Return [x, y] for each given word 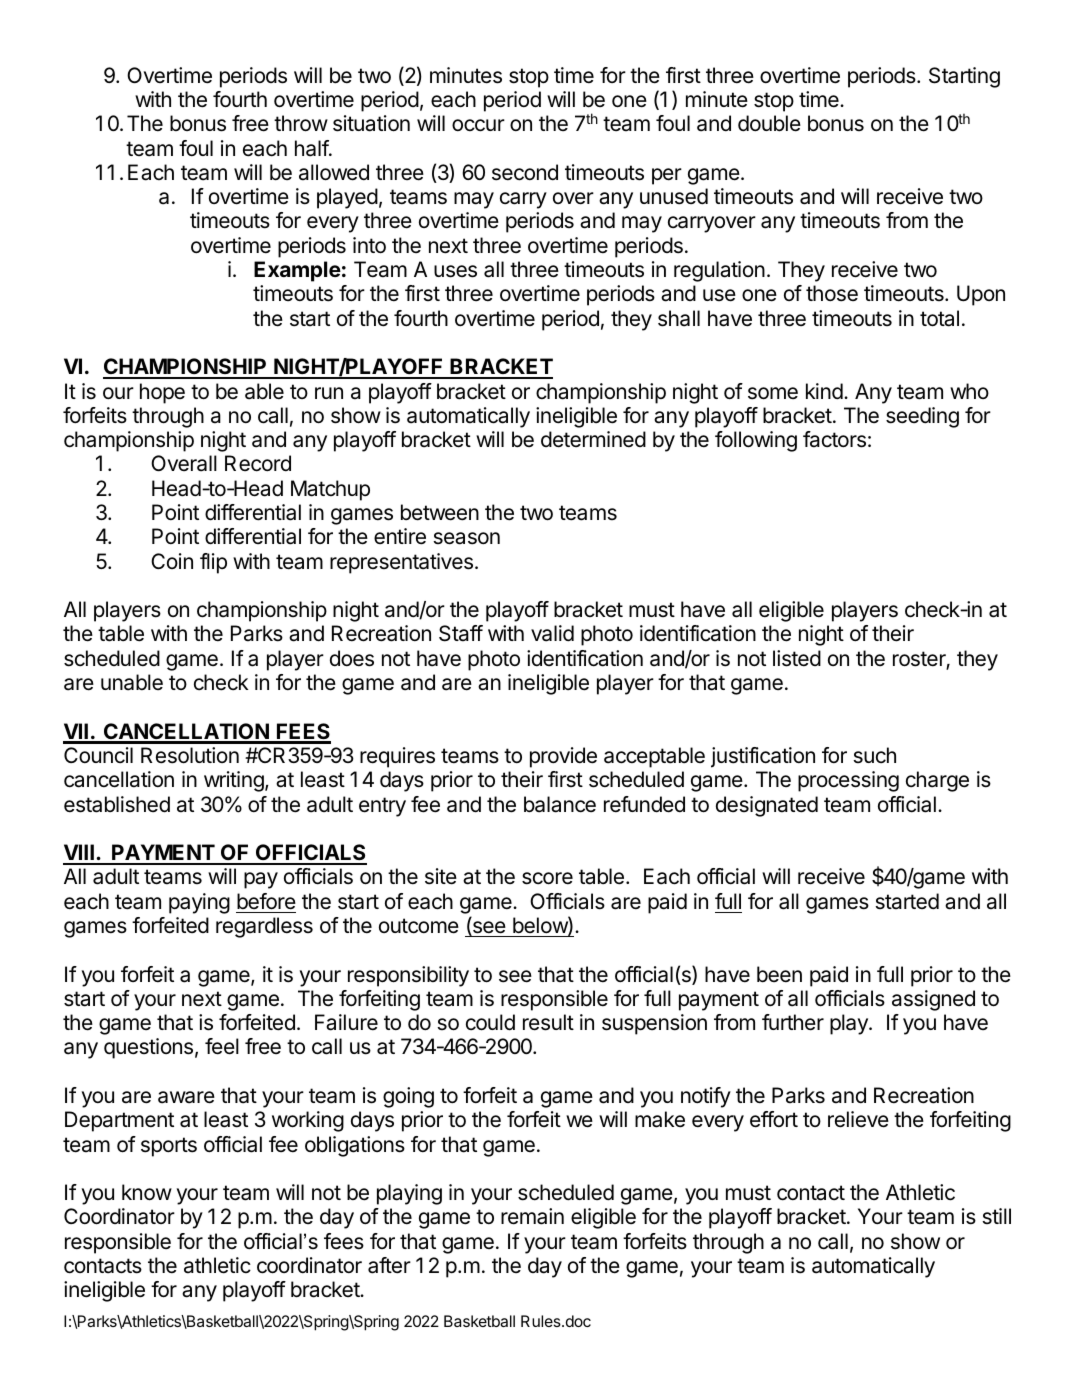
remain [532, 1216]
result [548, 1022]
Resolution [190, 755]
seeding [922, 417]
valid [552, 633]
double [769, 123]
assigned [933, 1000]
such [874, 755]
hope [162, 393]
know [147, 1192]
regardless [264, 927]
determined [593, 439]
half [312, 148]
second [525, 172]
